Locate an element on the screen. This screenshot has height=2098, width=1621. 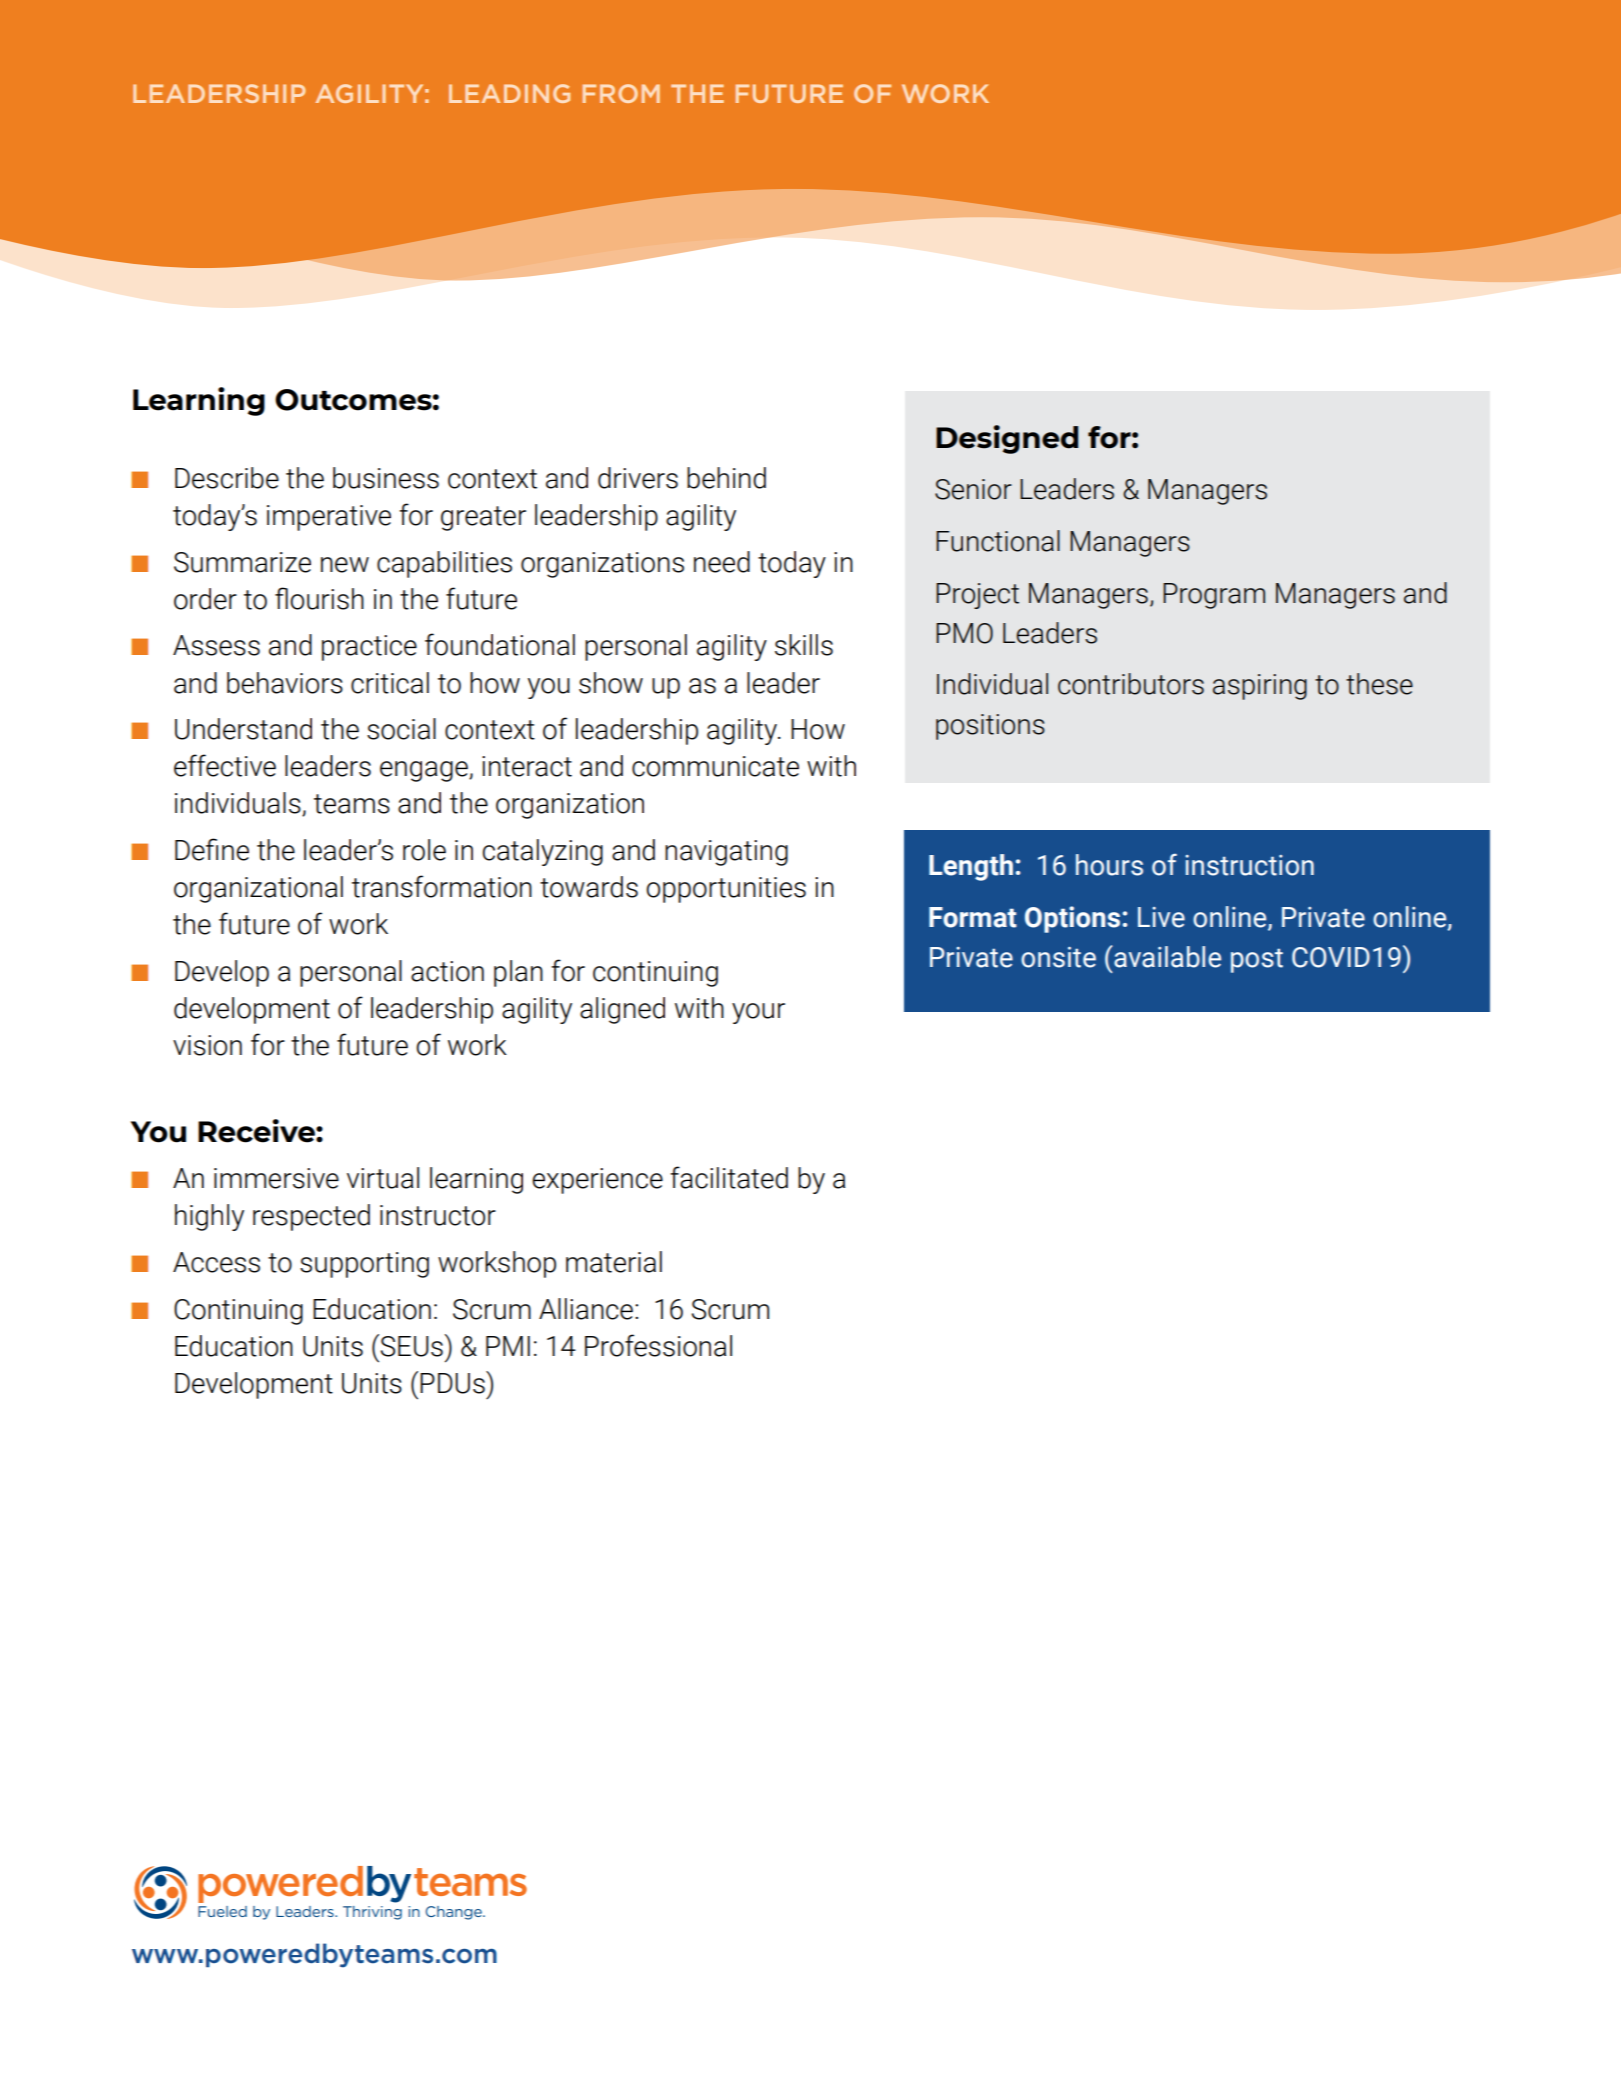
LEADING is located at coordinates (509, 93).
